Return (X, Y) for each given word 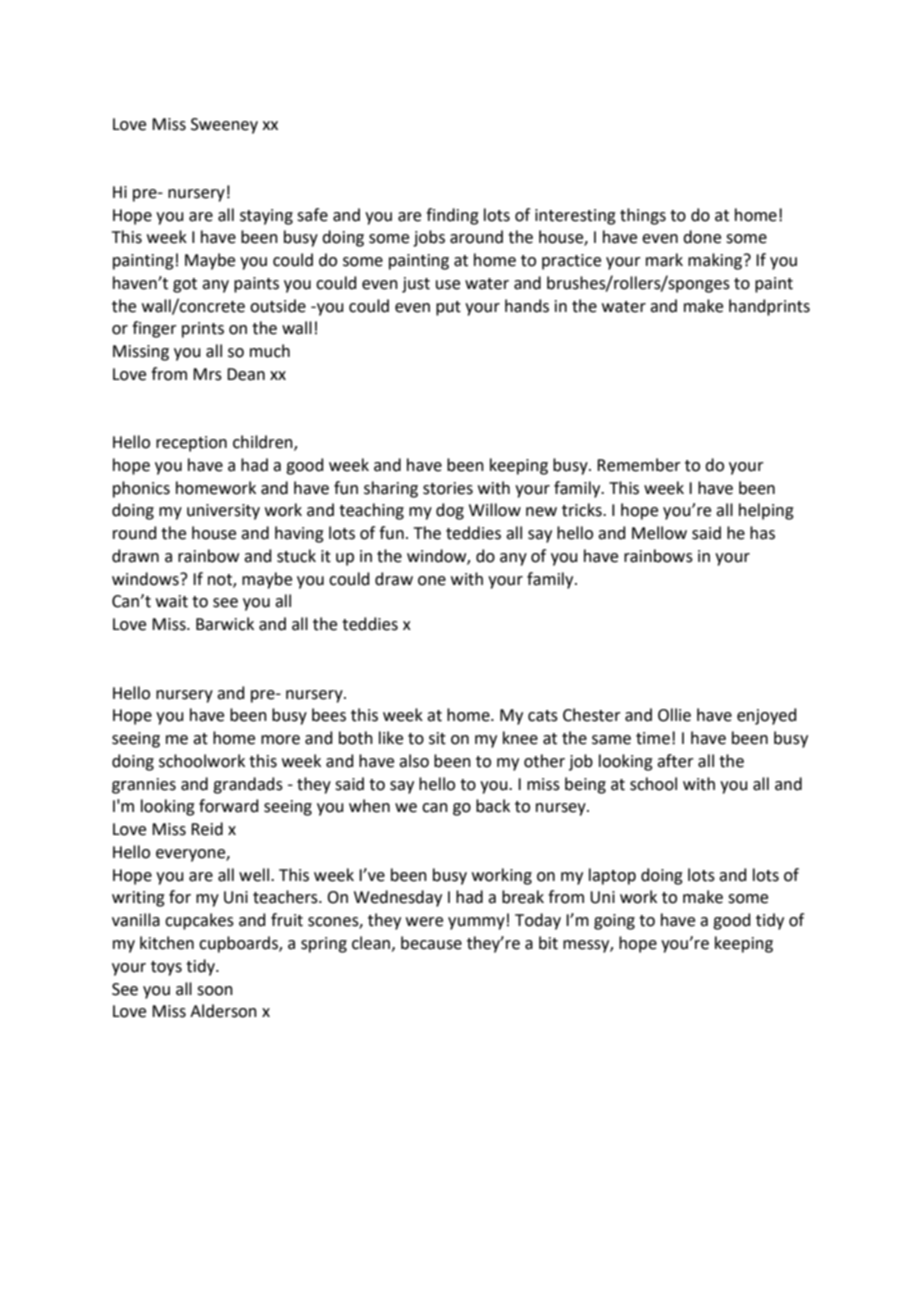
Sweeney (224, 126)
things (643, 216)
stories (448, 488)
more (280, 740)
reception (191, 444)
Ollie (674, 715)
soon (215, 991)
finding (452, 216)
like (391, 738)
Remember (639, 465)
